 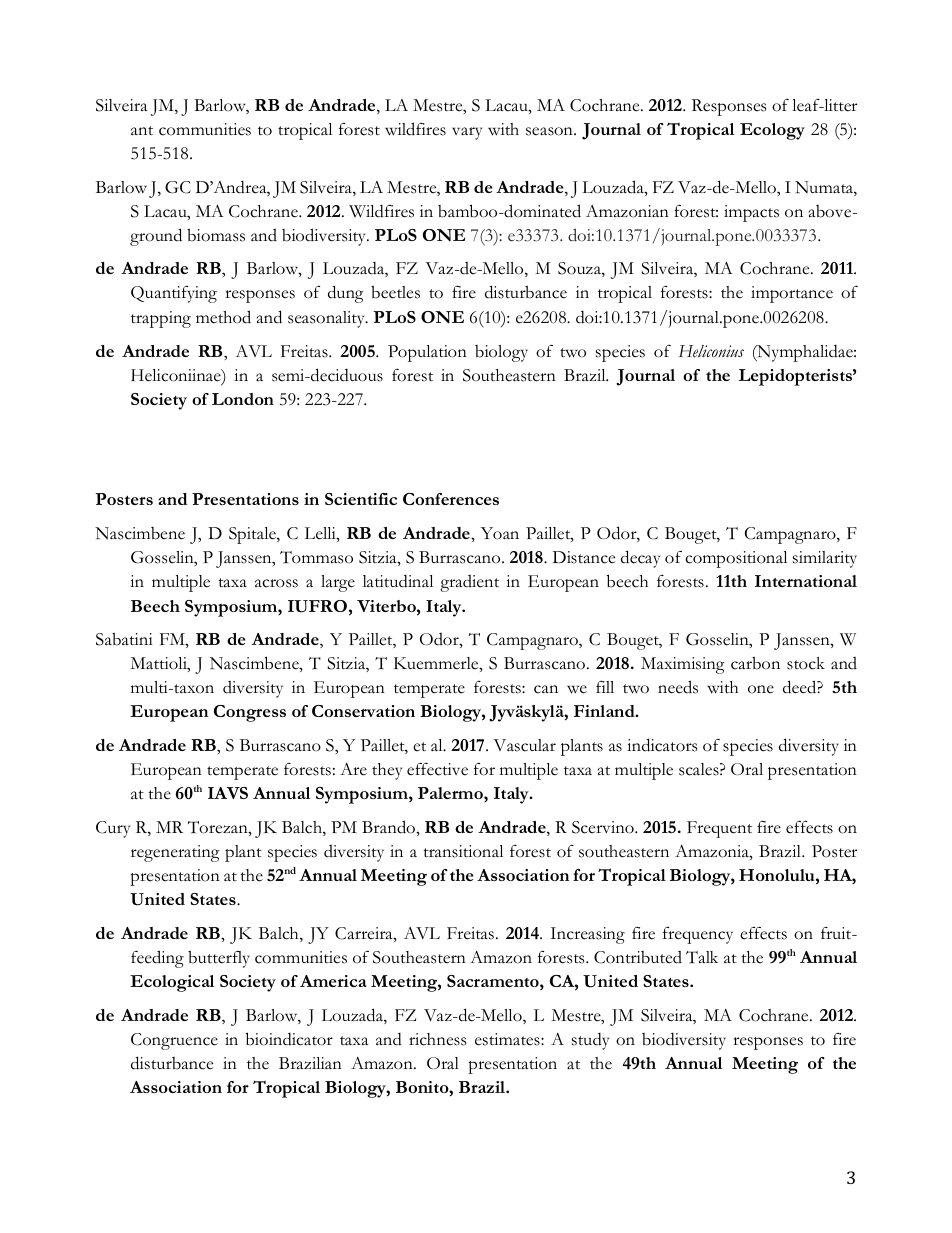 What do you see at coordinates (243, 399) in the screenshot?
I see `London` at bounding box center [243, 399].
